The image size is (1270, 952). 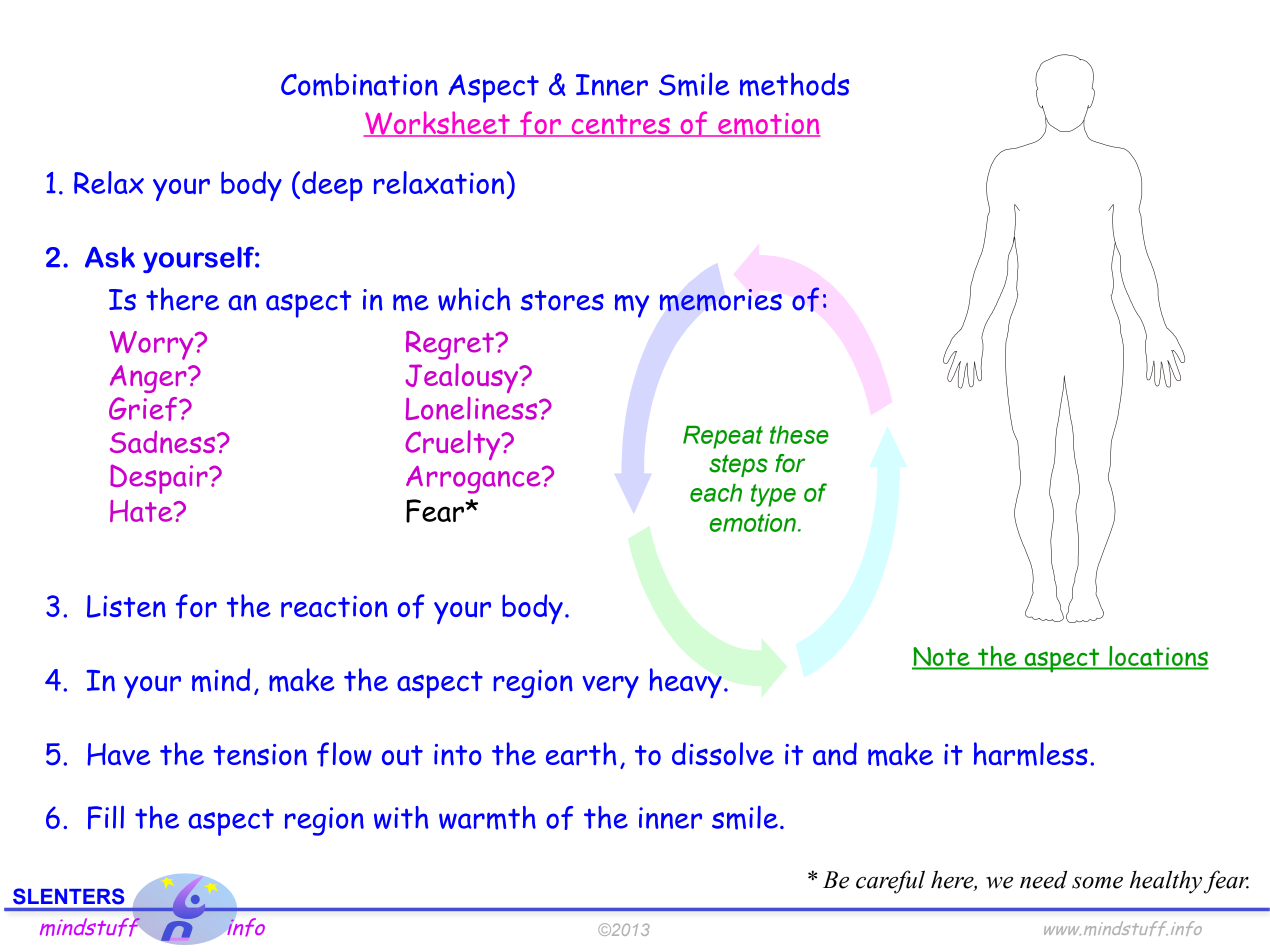 I want to click on centres, so click(x=620, y=125).
